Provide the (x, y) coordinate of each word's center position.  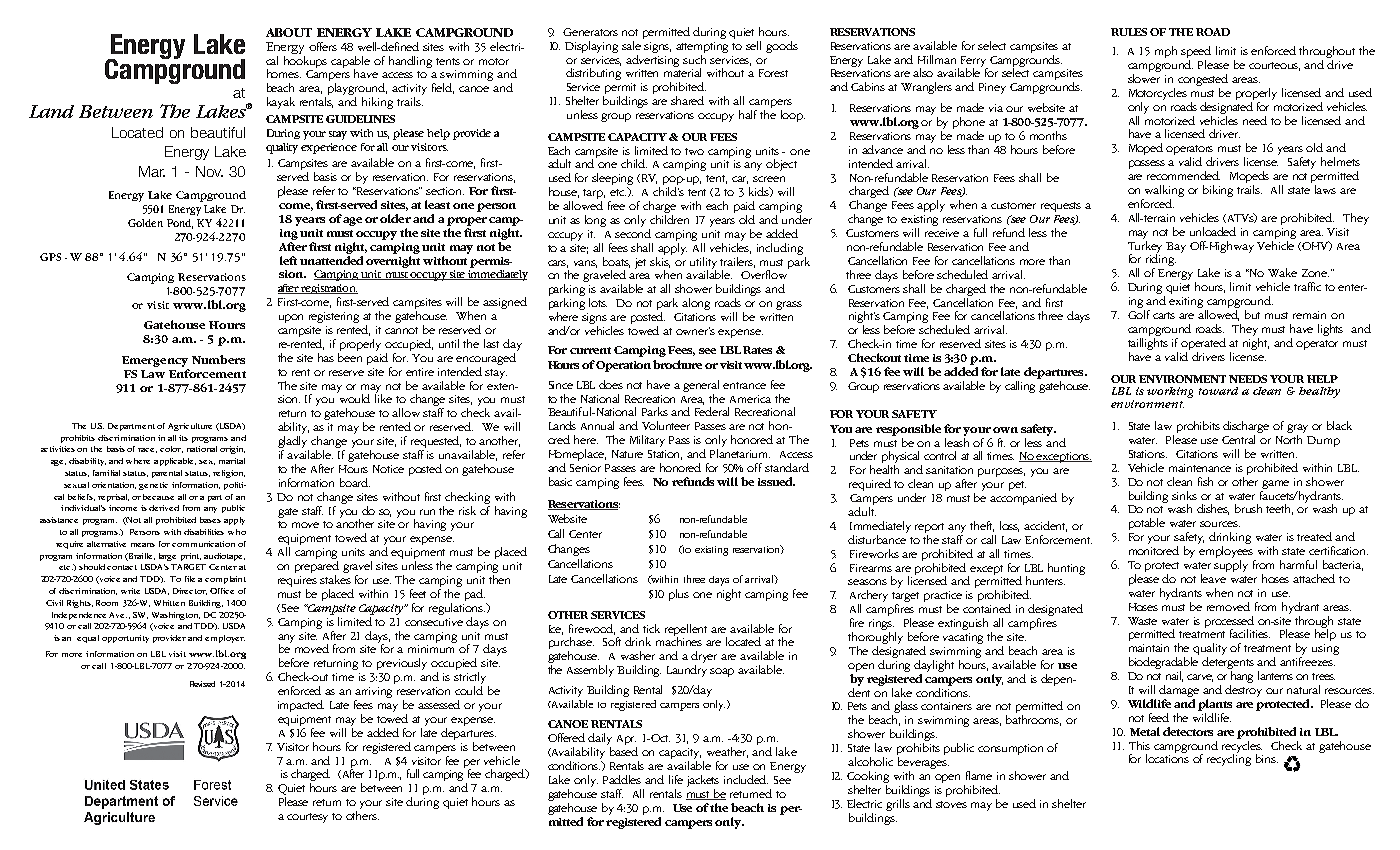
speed (1196, 52)
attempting (702, 47)
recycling (1229, 759)
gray (1297, 428)
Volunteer (666, 425)
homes (284, 73)
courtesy (307, 818)
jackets (703, 781)
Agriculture (190, 427)
